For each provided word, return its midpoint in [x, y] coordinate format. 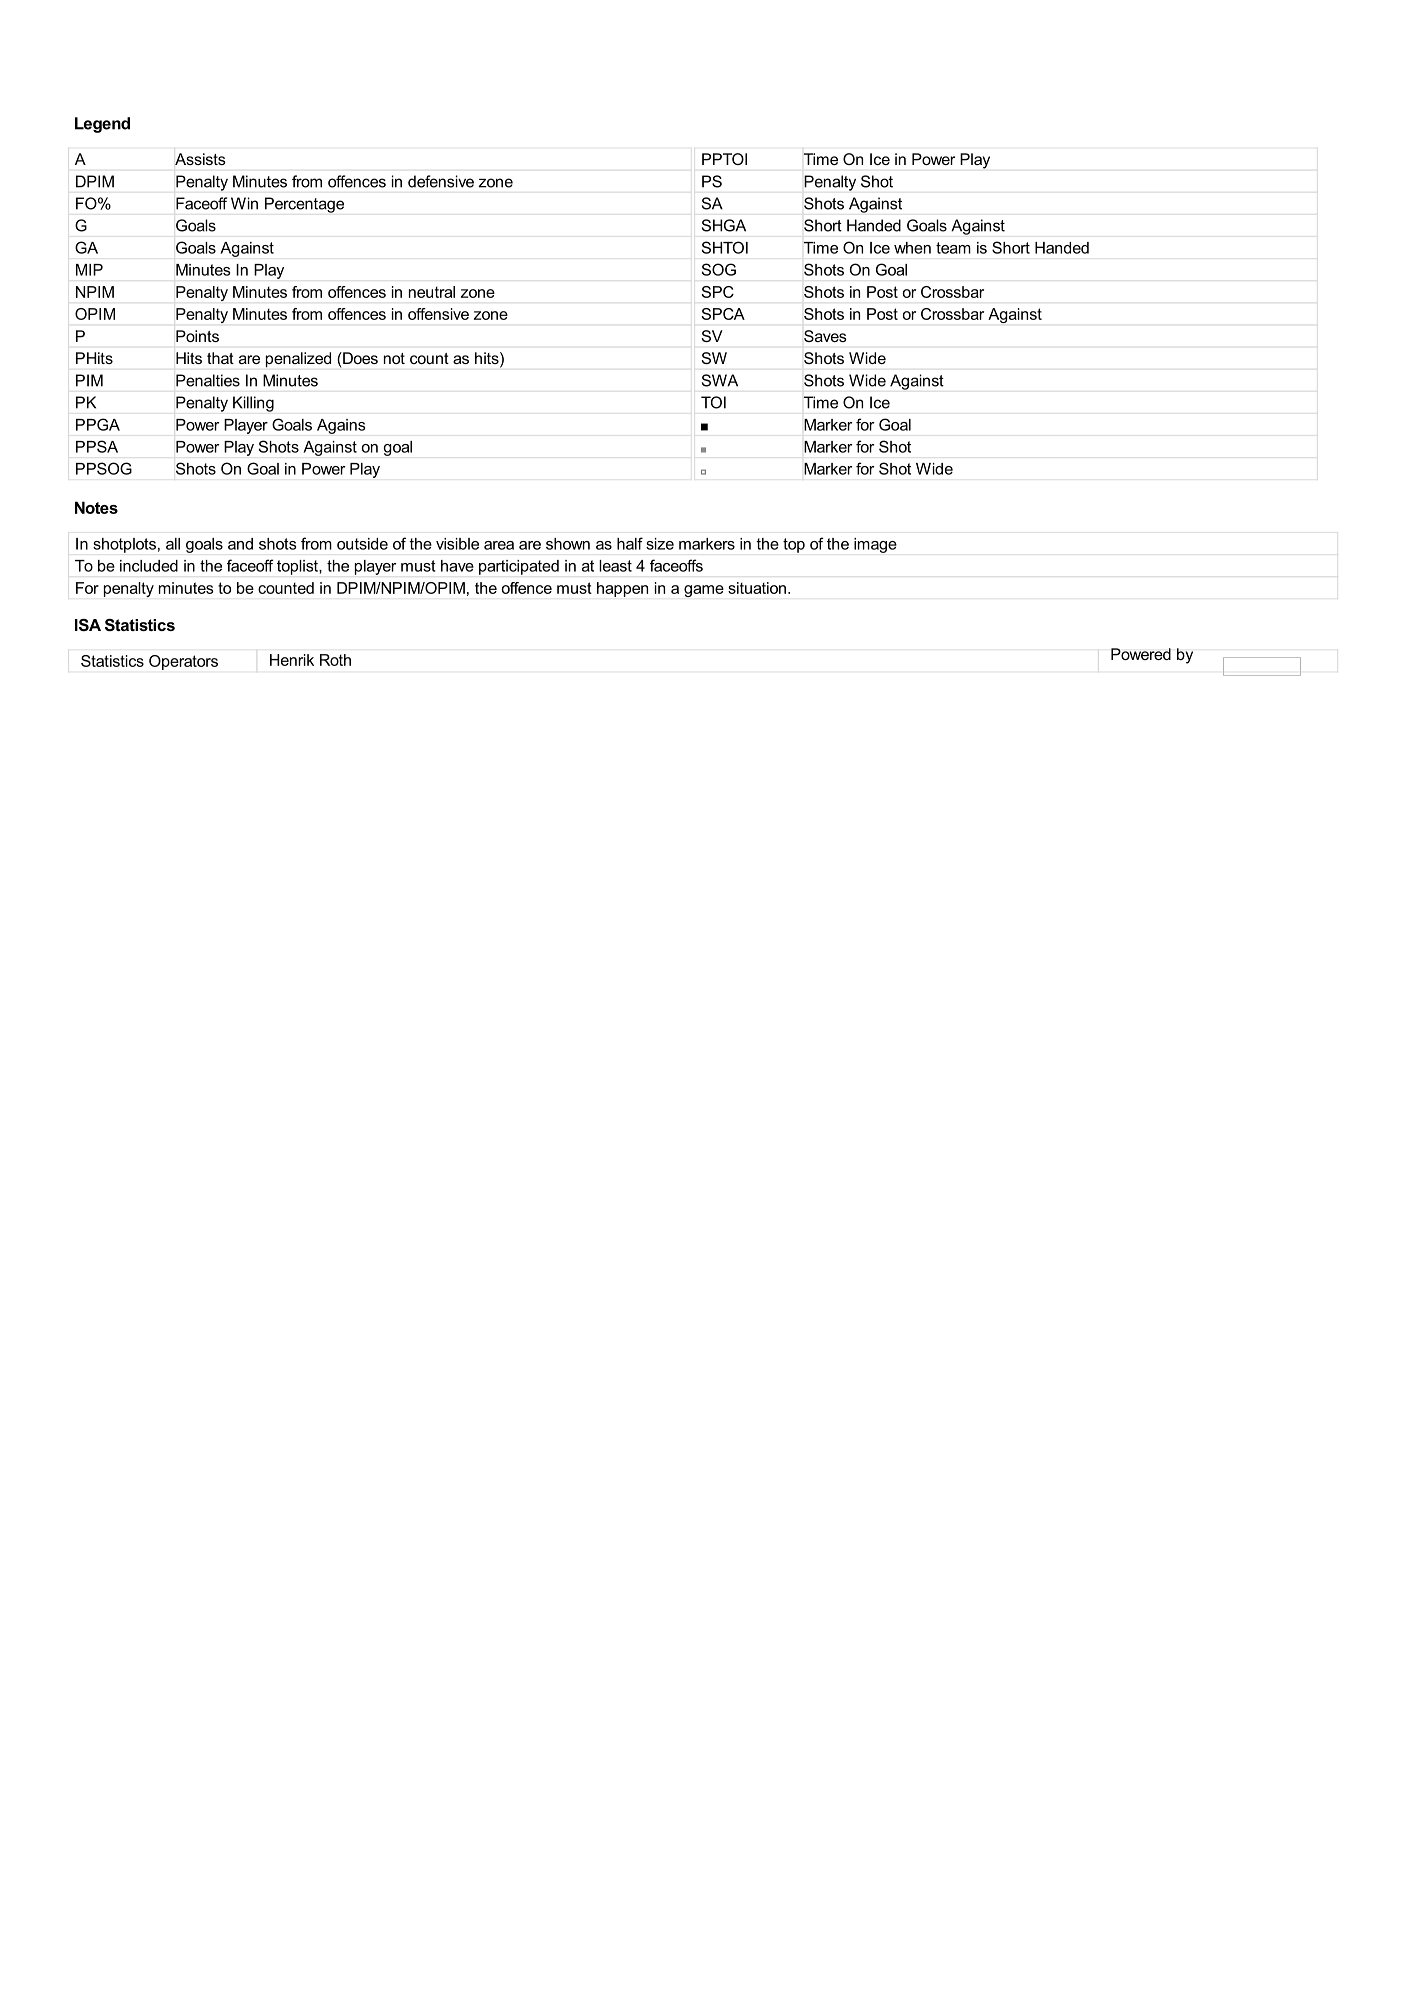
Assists [200, 159]
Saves [825, 336]
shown [568, 544]
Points [197, 336]
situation [757, 588]
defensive [441, 181]
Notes [96, 507]
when [912, 248]
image [875, 545]
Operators [183, 662]
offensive [438, 314]
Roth [335, 660]
